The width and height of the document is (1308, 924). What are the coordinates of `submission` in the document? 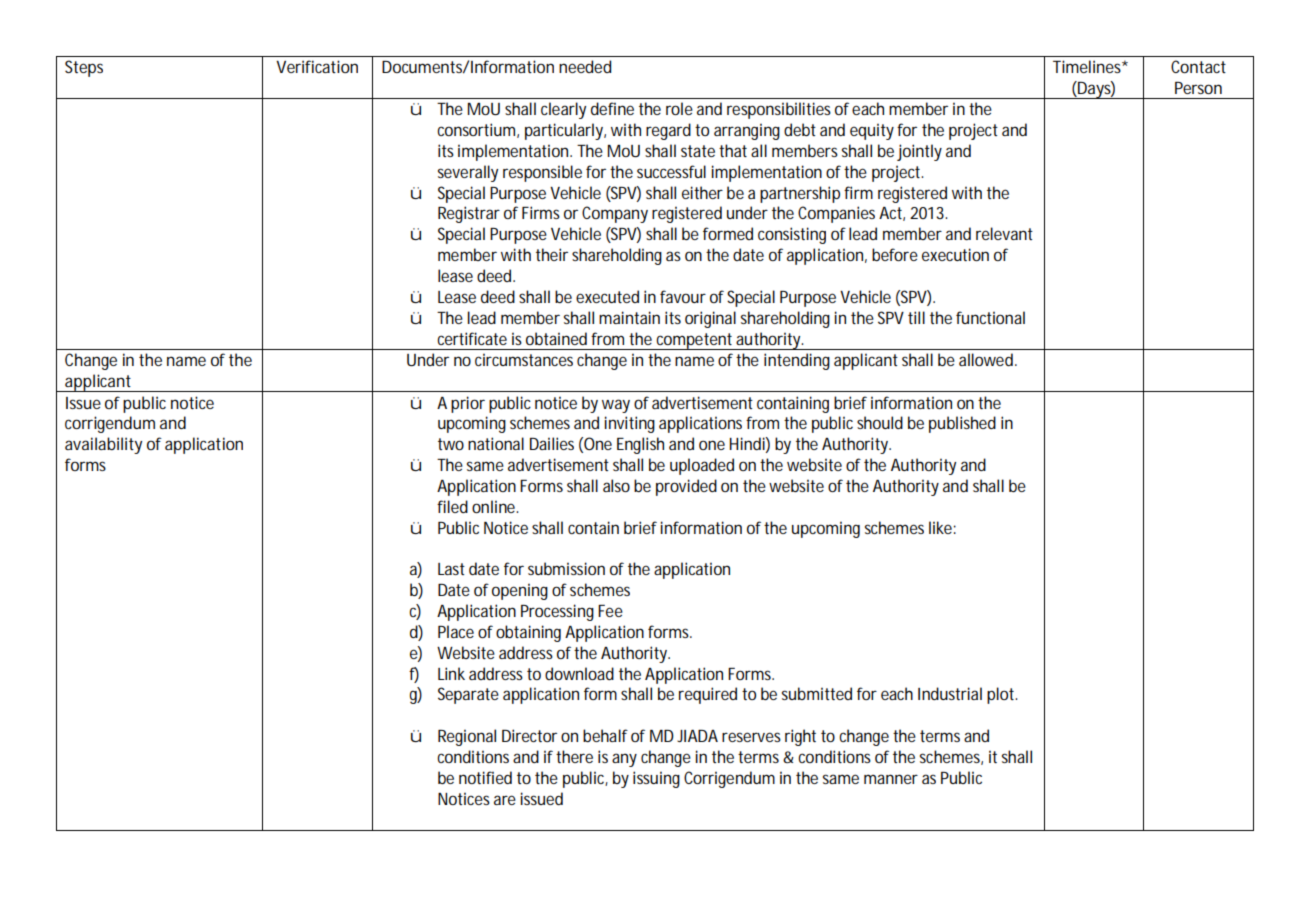 It's located at (566, 568).
